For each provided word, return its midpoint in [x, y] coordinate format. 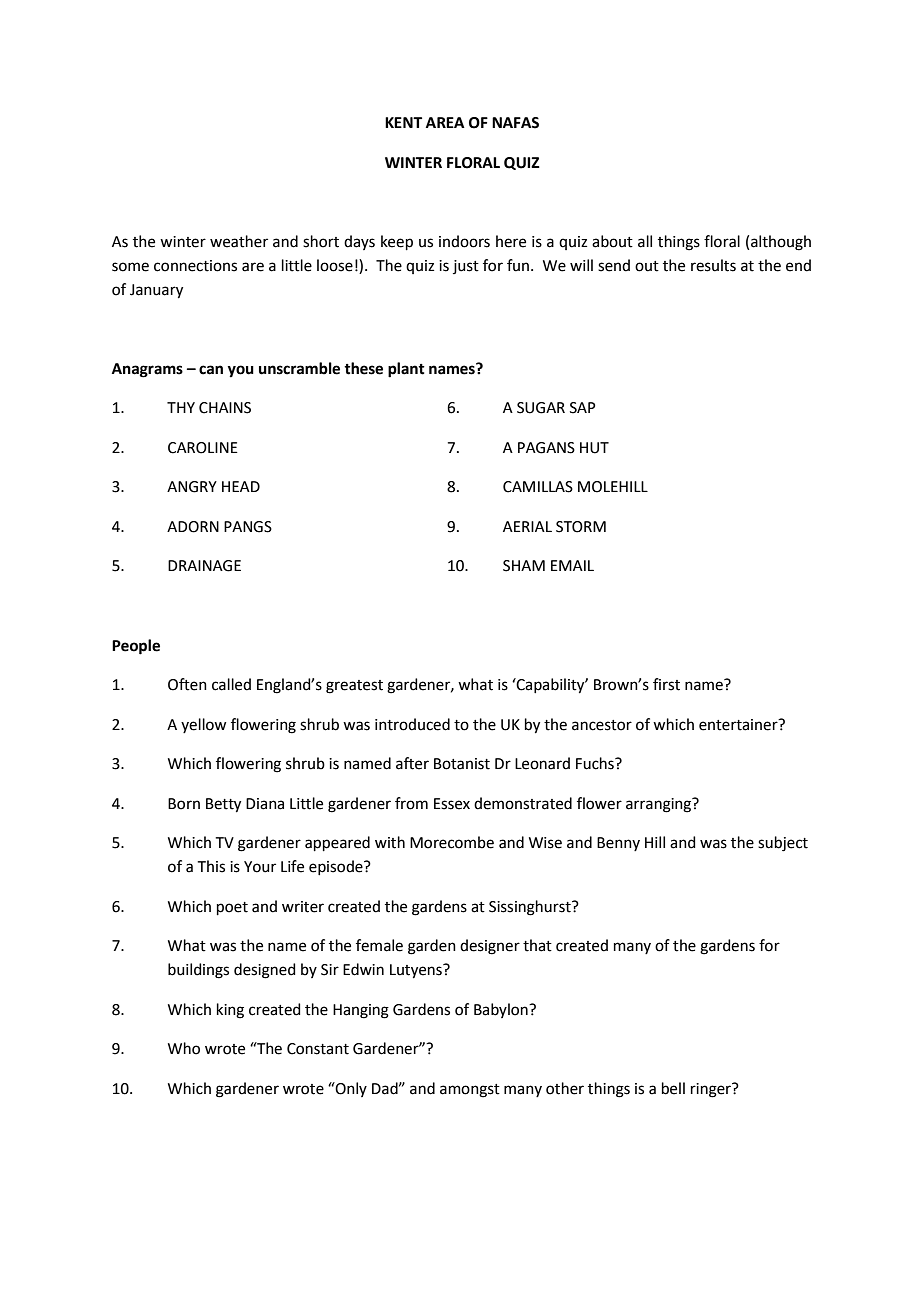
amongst [470, 1091]
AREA [445, 122]
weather [239, 241]
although [781, 243]
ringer [712, 1090]
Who [184, 1048]
